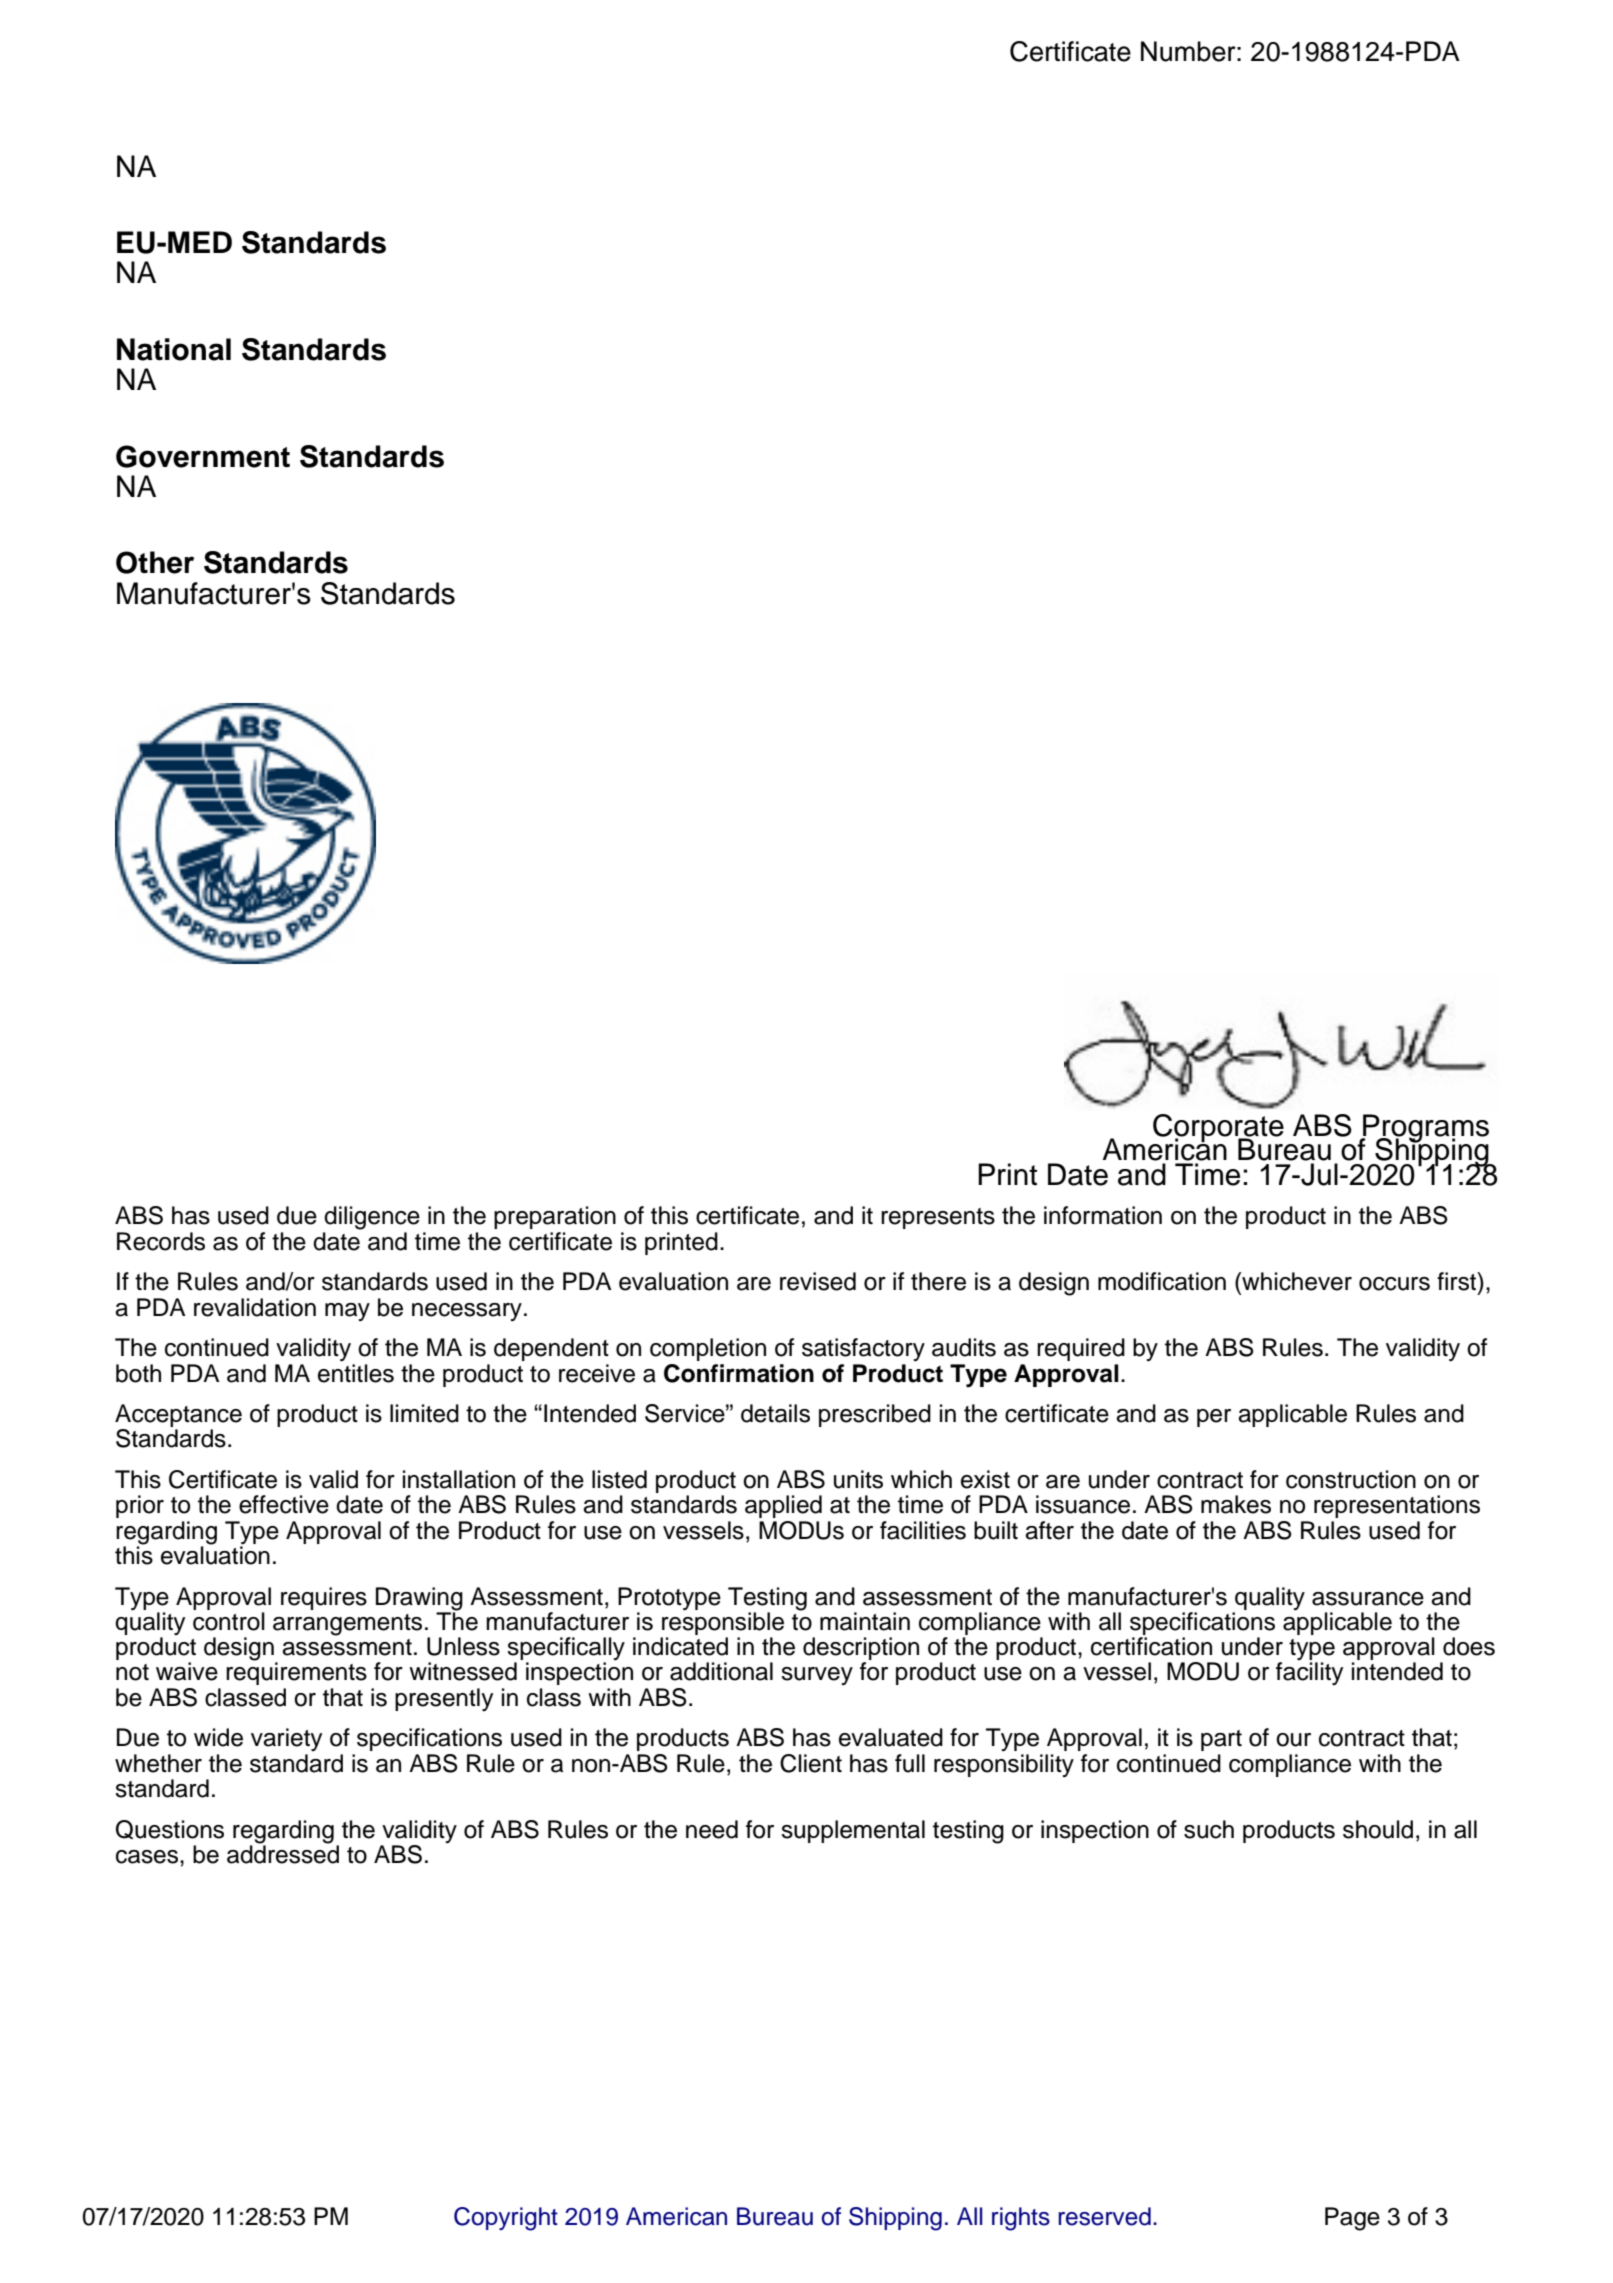 The height and width of the image is (2283, 1613). Describe the element at coordinates (506, 2219) in the image. I see `Copyright` at that location.
